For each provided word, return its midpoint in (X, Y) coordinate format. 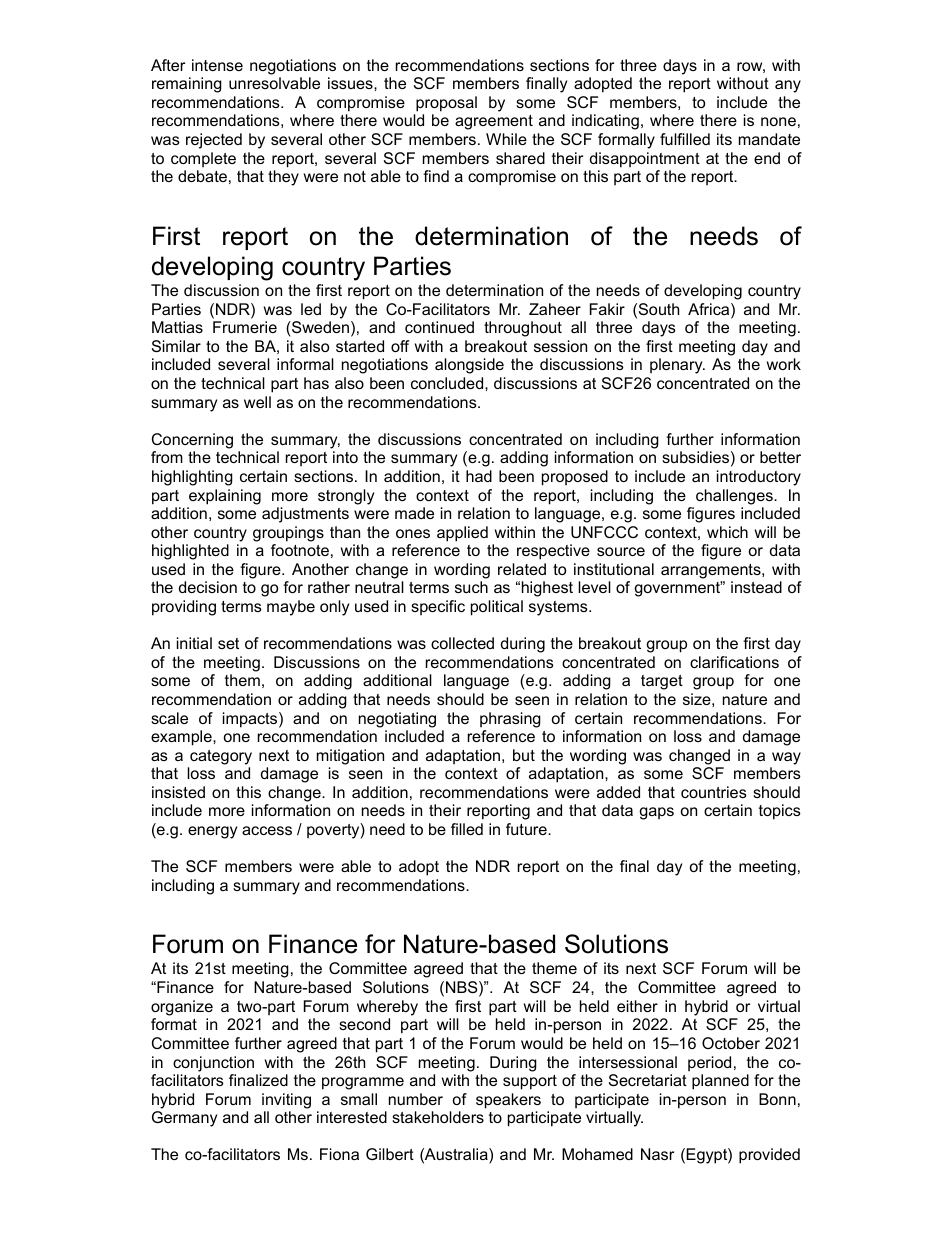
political (497, 608)
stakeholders (438, 1117)
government (678, 589)
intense (217, 65)
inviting (286, 1101)
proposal (446, 104)
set (228, 643)
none (778, 121)
